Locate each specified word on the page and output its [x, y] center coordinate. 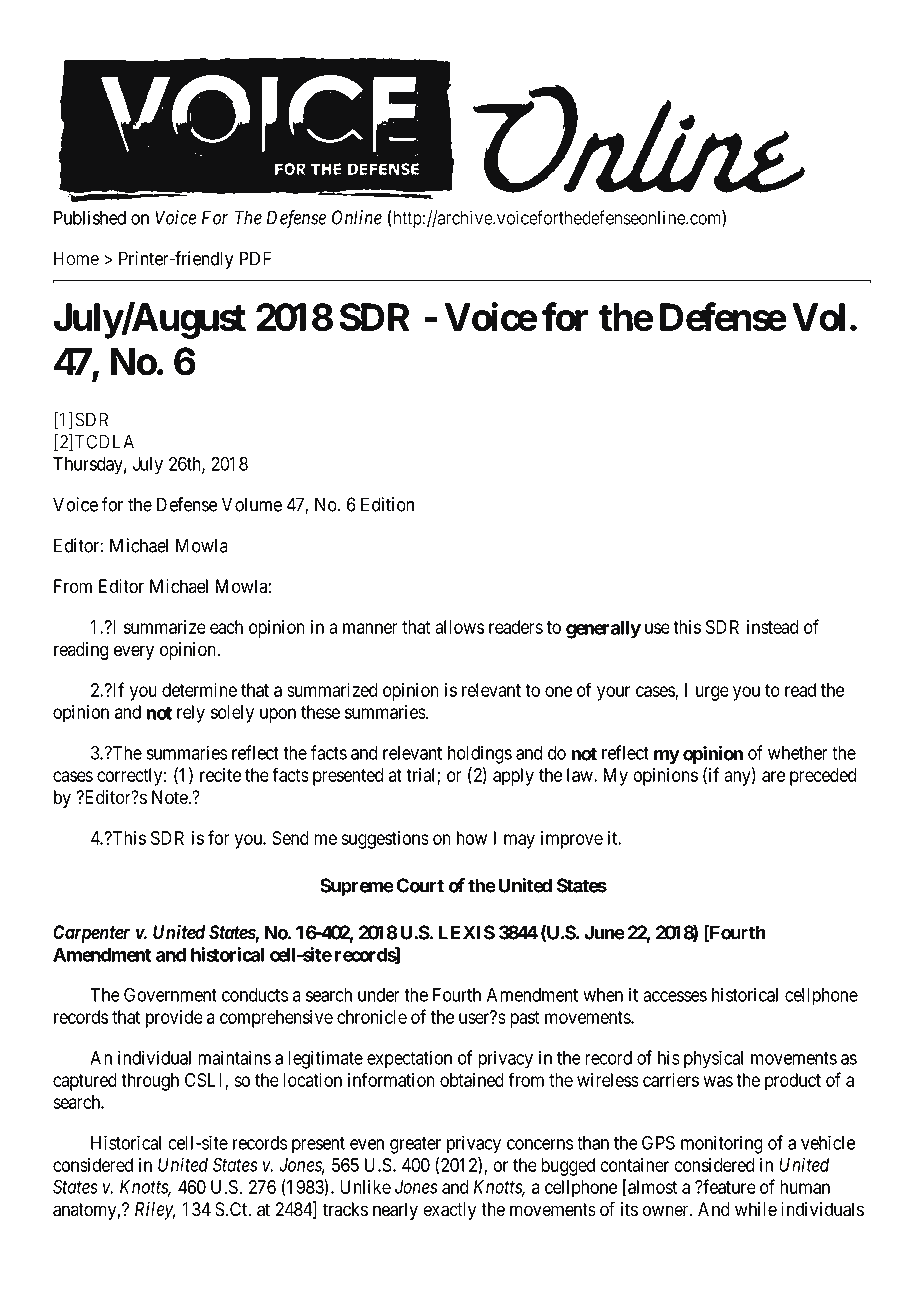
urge [712, 693]
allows [459, 627]
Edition [387, 504]
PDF [255, 258]
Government [170, 994]
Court [420, 885]
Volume [252, 504]
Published [90, 217]
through [150, 1082]
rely [191, 714]
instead [772, 627]
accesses [675, 996]
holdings [480, 754]
